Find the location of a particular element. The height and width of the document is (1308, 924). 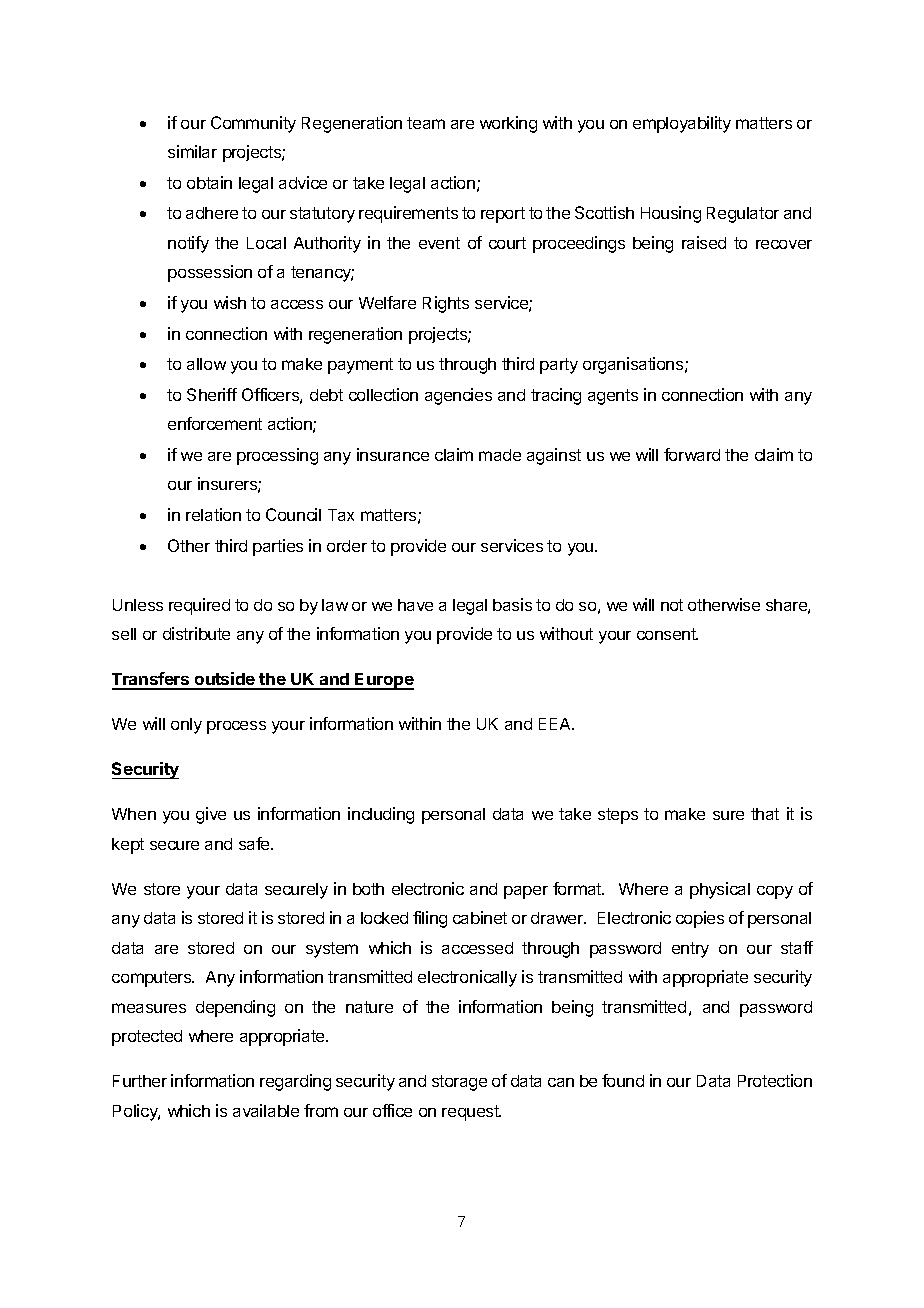

similar is located at coordinates (192, 151).
